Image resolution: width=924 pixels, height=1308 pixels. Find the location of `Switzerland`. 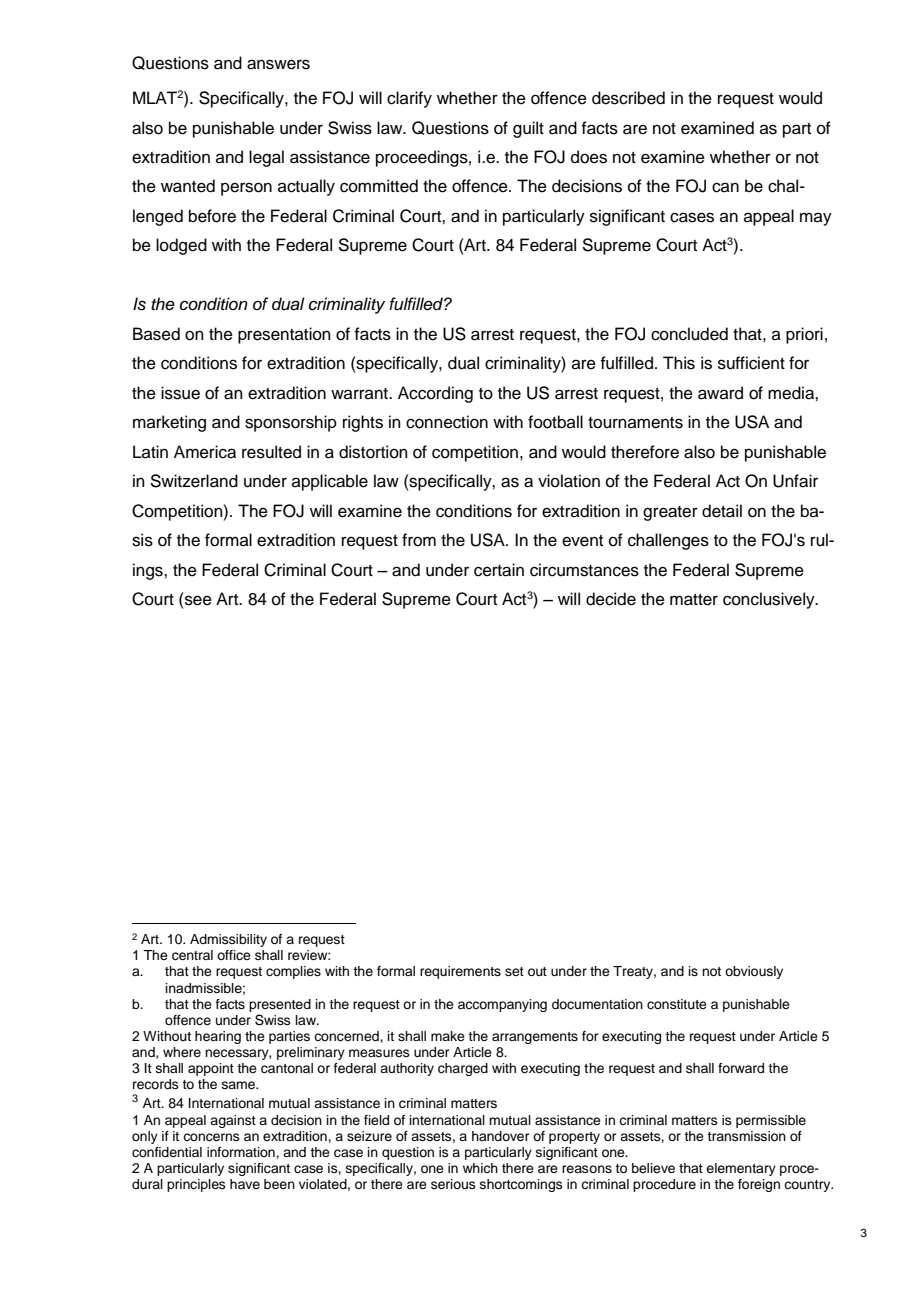

Switzerland is located at coordinates (194, 481).
